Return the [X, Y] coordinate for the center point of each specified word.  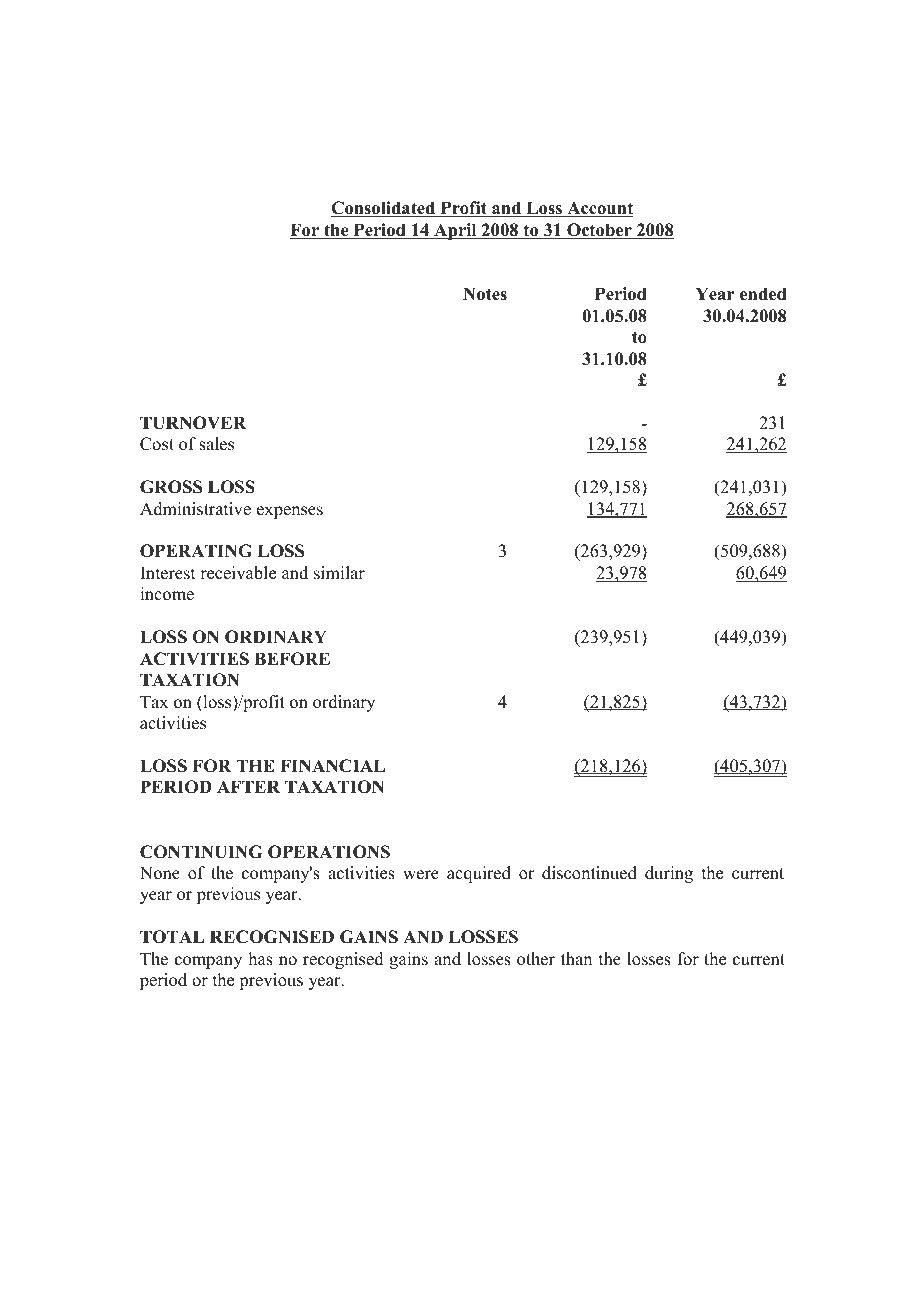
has [261, 959]
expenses [290, 512]
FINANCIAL [332, 766]
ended [763, 294]
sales [216, 444]
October [599, 231]
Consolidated [384, 209]
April [455, 231]
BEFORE [292, 659]
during [669, 874]
